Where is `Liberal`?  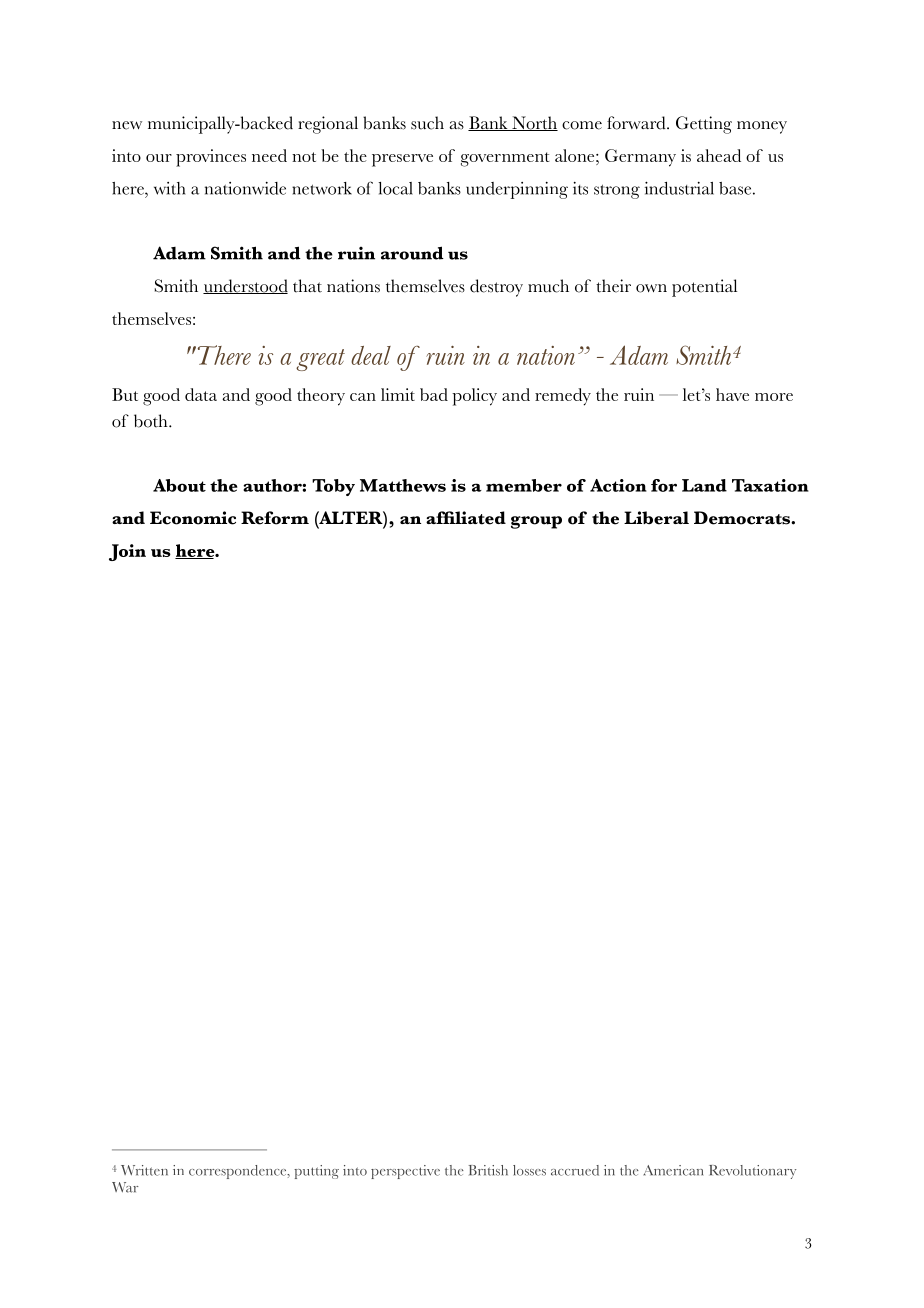 Liberal is located at coordinates (656, 518).
